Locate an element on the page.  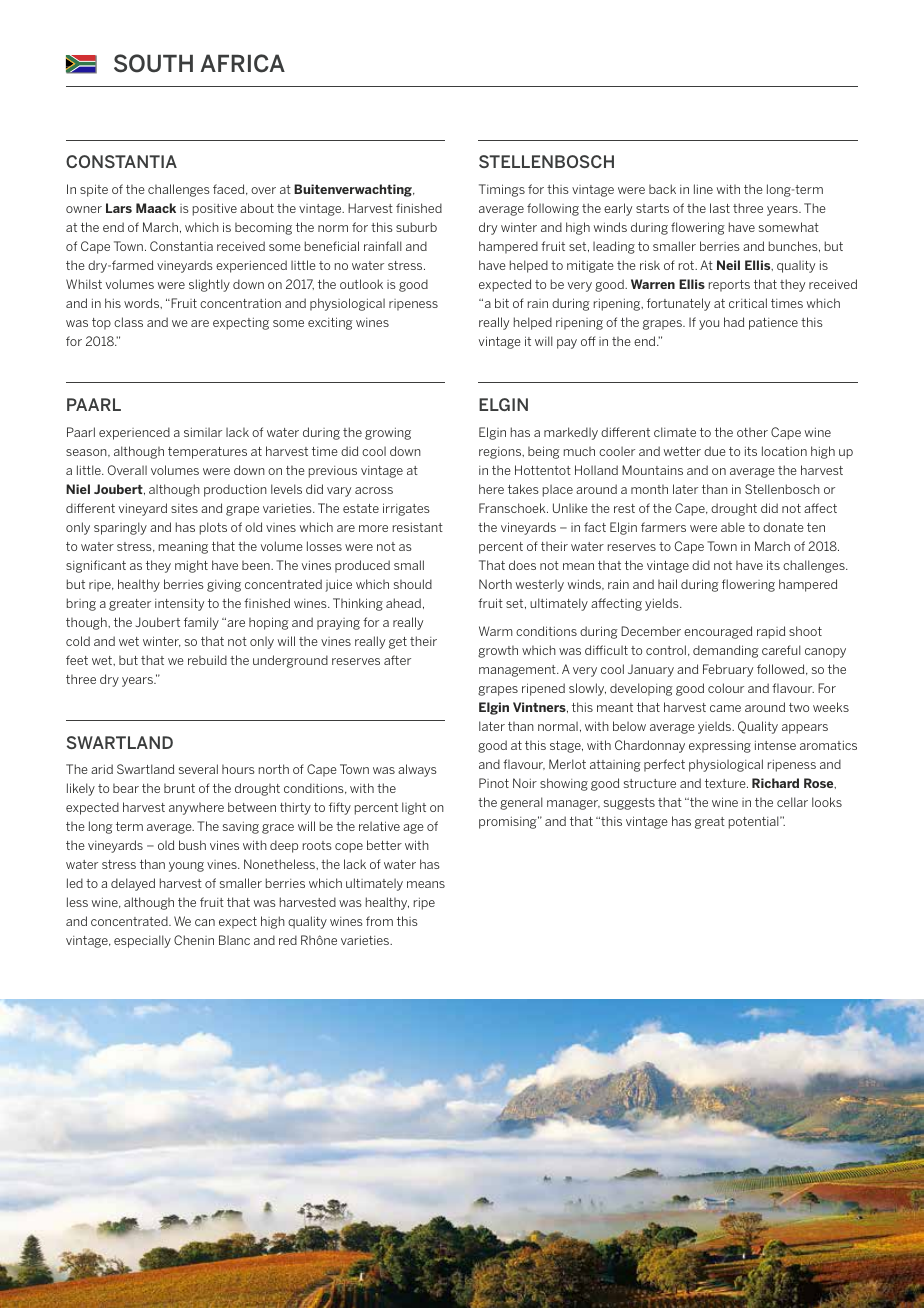
demanding is located at coordinates (726, 651).
